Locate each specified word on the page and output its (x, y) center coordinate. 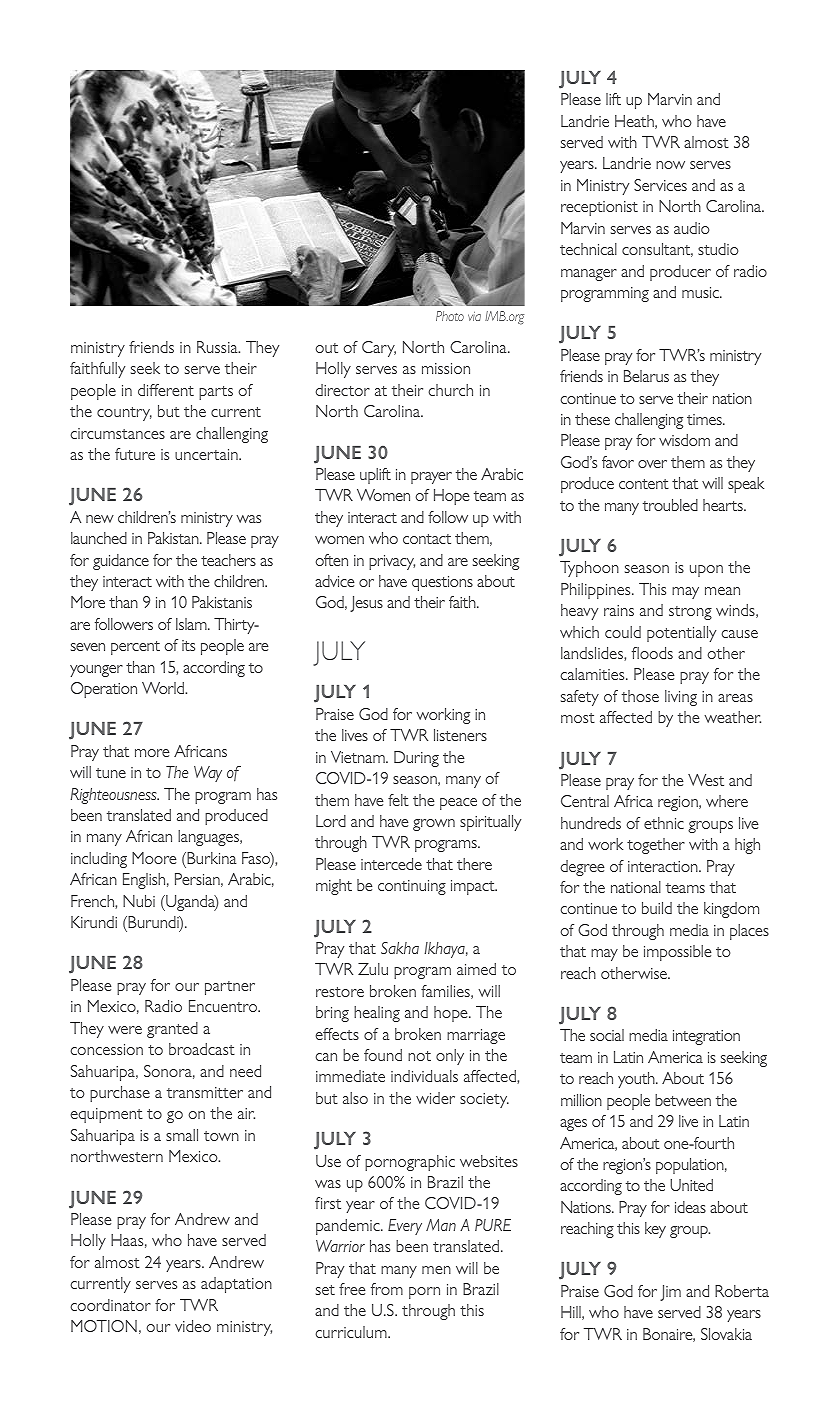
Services (660, 185)
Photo (450, 316)
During (416, 759)
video (193, 1326)
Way (208, 774)
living (681, 698)
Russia (218, 347)
